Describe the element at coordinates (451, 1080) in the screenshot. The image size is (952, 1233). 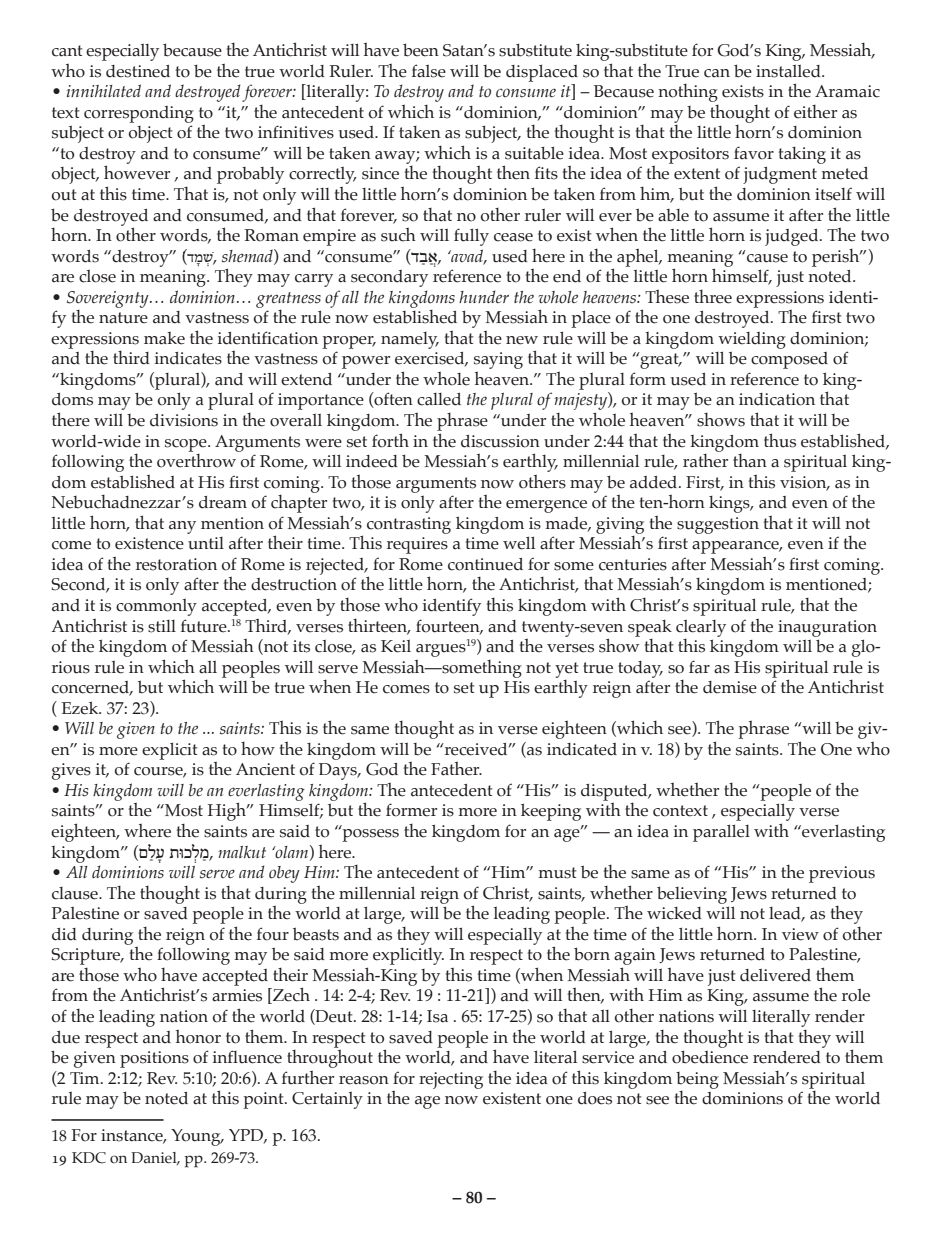
I see `rejecting` at that location.
